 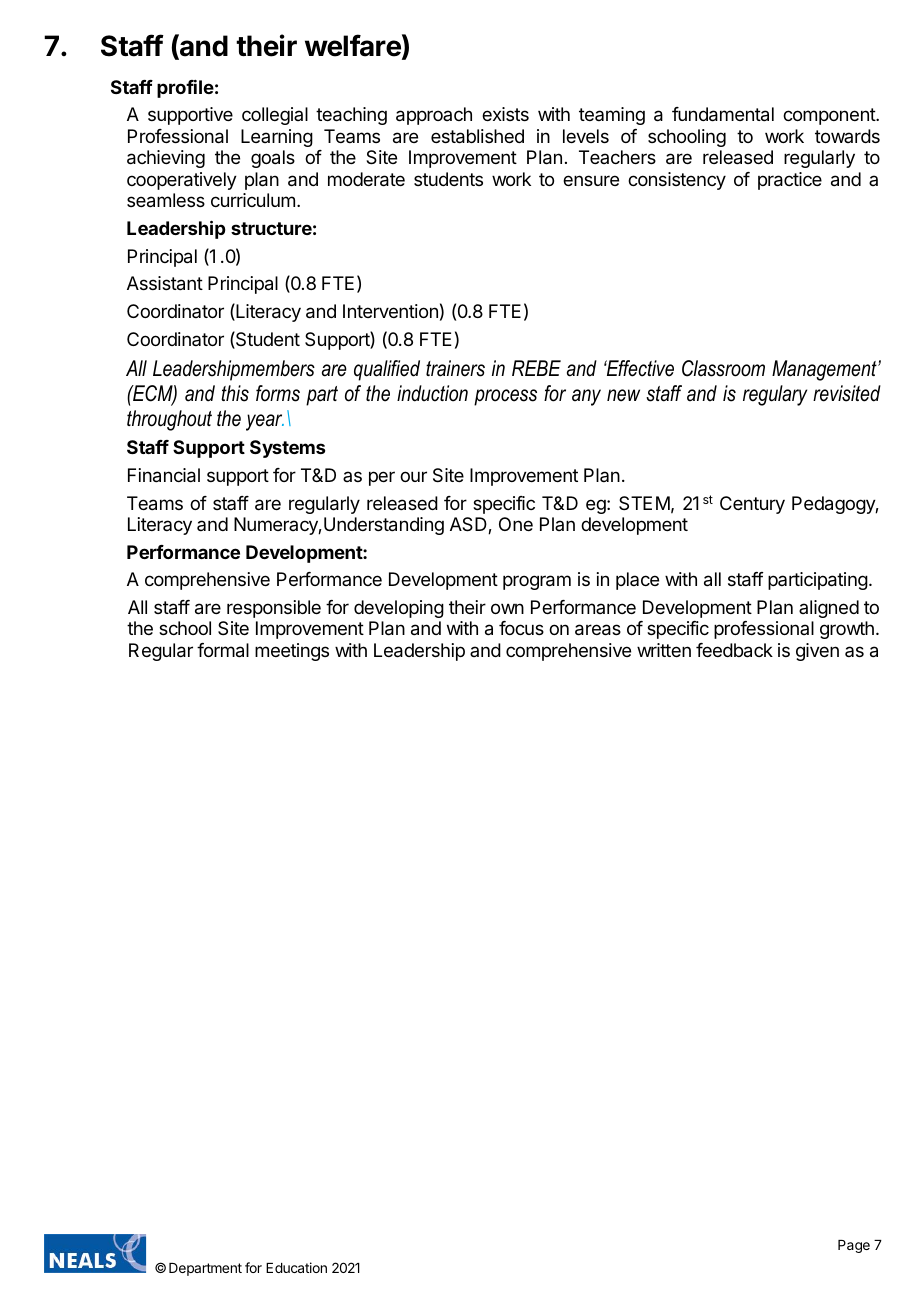 What do you see at coordinates (723, 114) in the document?
I see `fundamental` at bounding box center [723, 114].
